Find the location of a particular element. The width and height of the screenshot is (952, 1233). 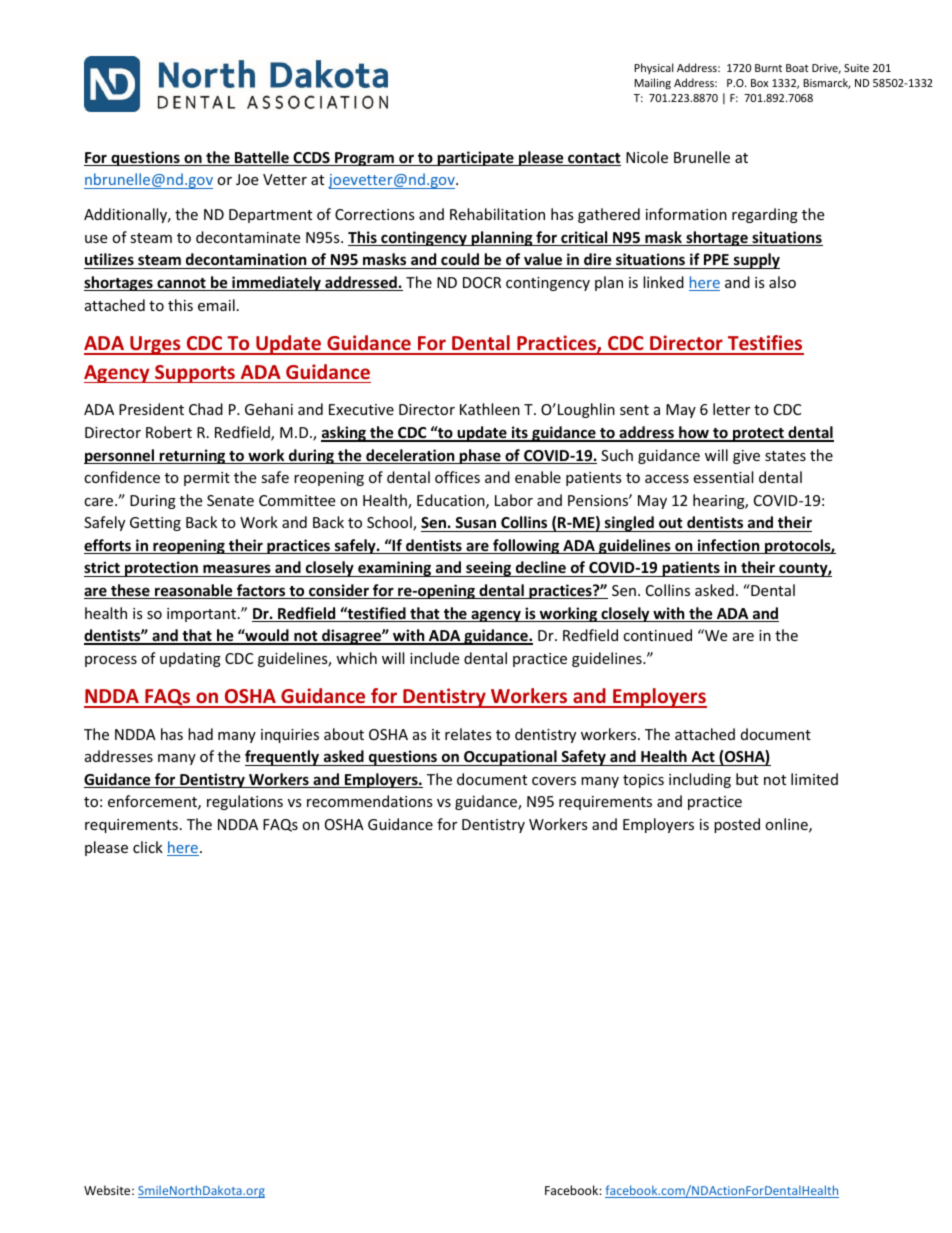

phase is located at coordinates (480, 456).
